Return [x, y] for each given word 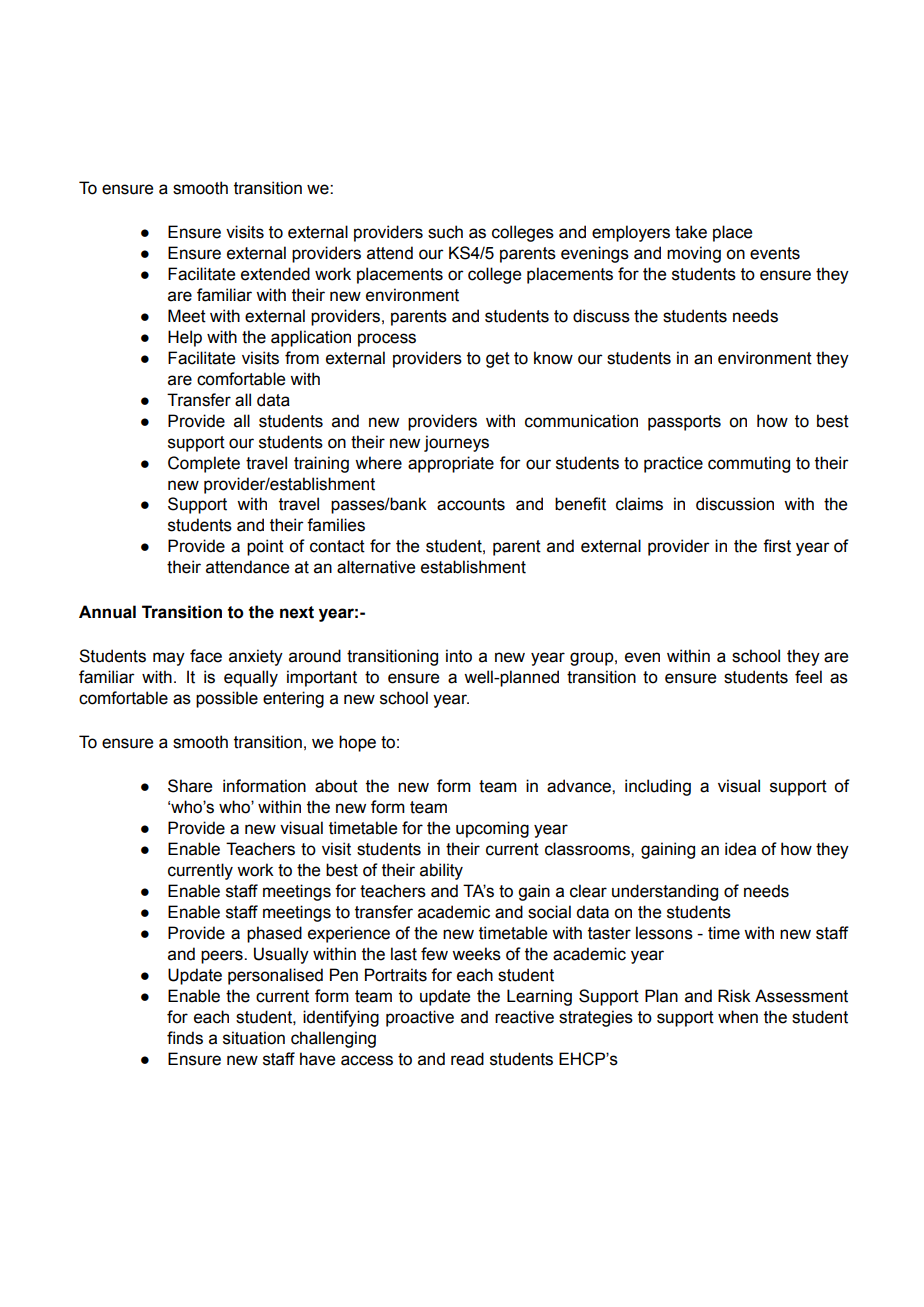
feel [808, 677]
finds [185, 1038]
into [459, 656]
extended [275, 274]
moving [694, 254]
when [738, 1017]
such [445, 232]
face [206, 656]
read [467, 1059]
